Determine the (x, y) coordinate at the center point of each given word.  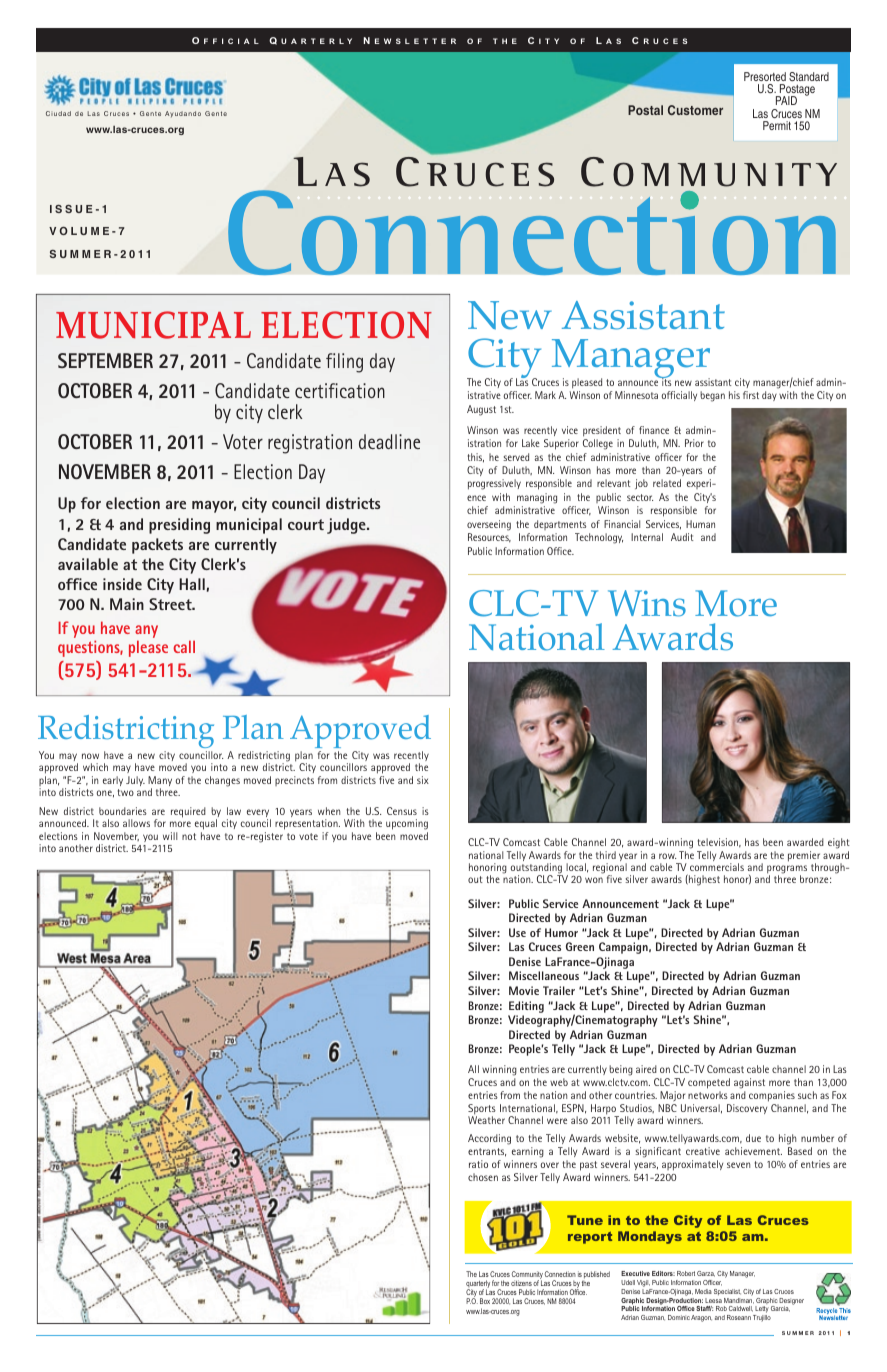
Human (700, 524)
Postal (645, 110)
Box (485, 1301)
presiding (179, 526)
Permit (777, 125)
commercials (717, 867)
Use (517, 932)
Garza (706, 1274)
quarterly (478, 1285)
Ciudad (58, 113)
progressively (494, 484)
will (170, 836)
